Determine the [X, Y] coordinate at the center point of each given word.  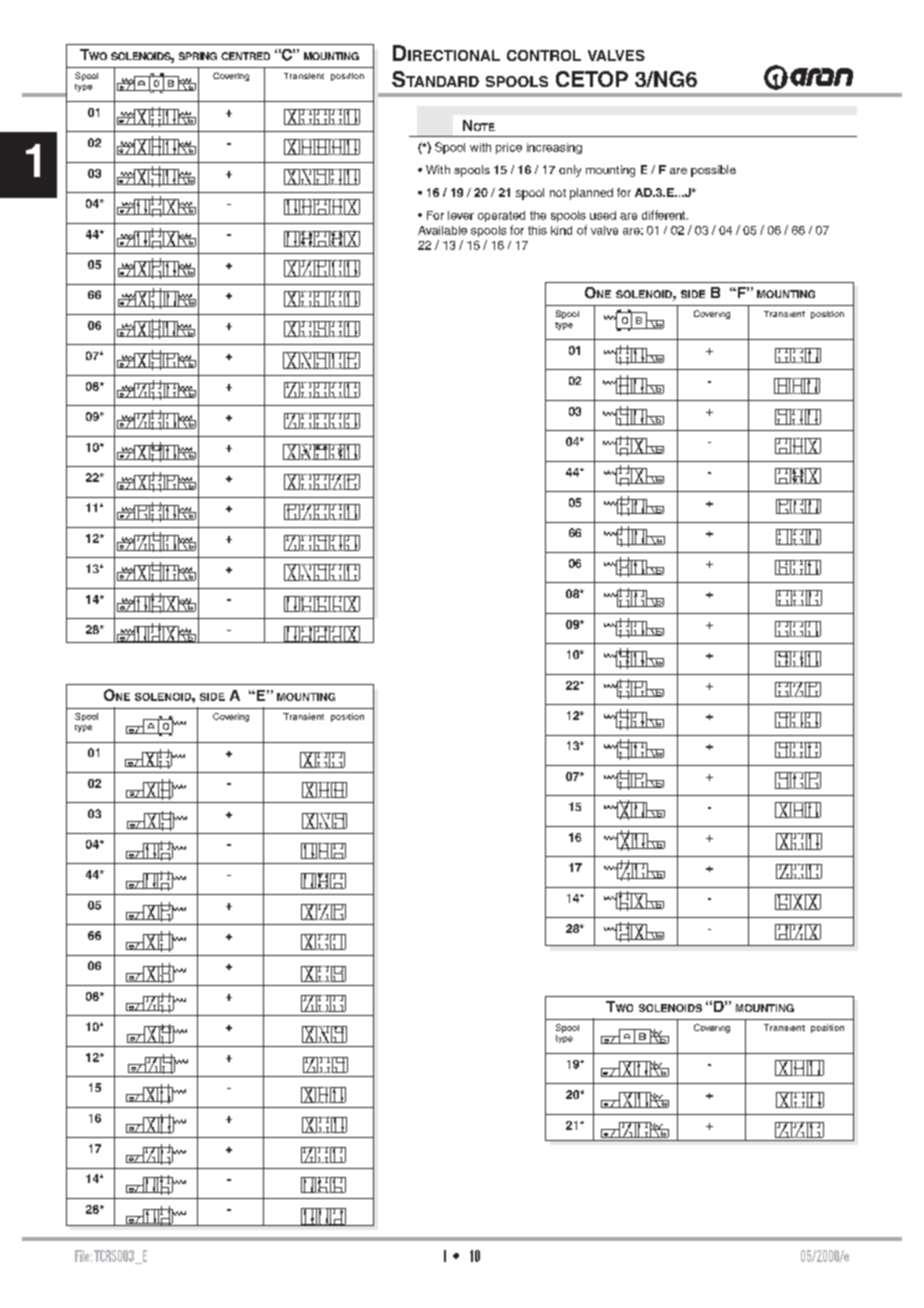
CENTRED [245, 56]
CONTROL [544, 55]
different [665, 215]
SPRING [198, 56]
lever [461, 215]
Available [442, 230]
